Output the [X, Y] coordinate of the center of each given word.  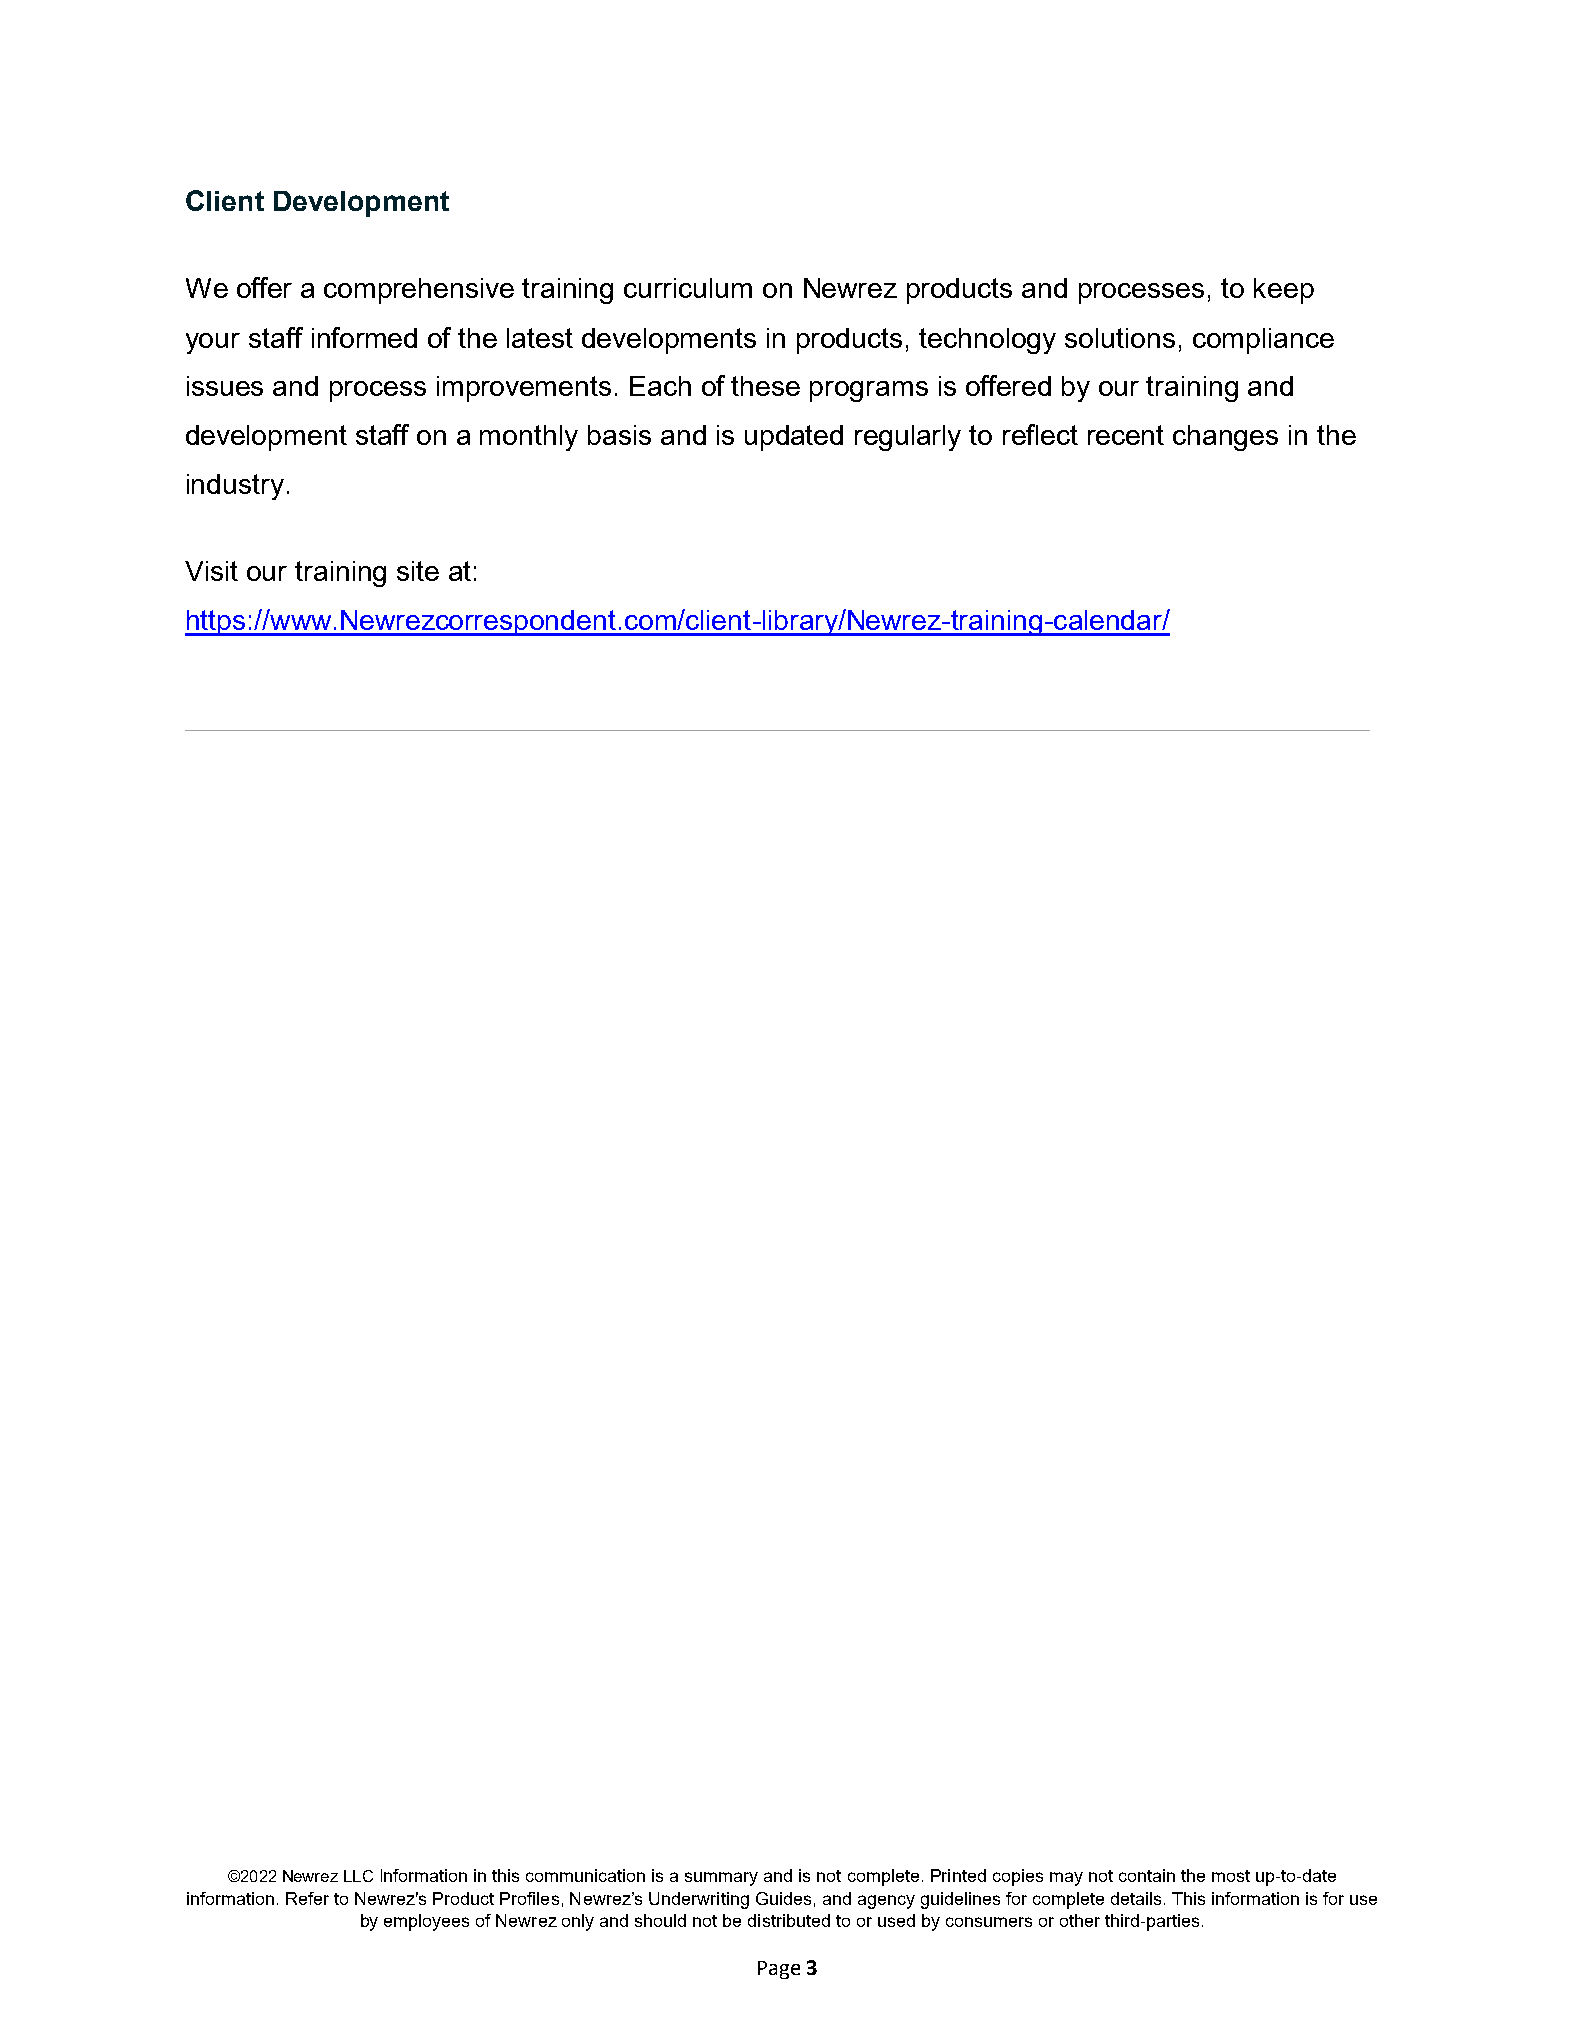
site [418, 571]
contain [1147, 1875]
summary [721, 1879]
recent [1126, 435]
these [765, 386]
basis [619, 435]
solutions [1120, 338]
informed [364, 337]
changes [1225, 438]
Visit [211, 571]
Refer [307, 1898]
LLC [358, 1876]
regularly [908, 438]
